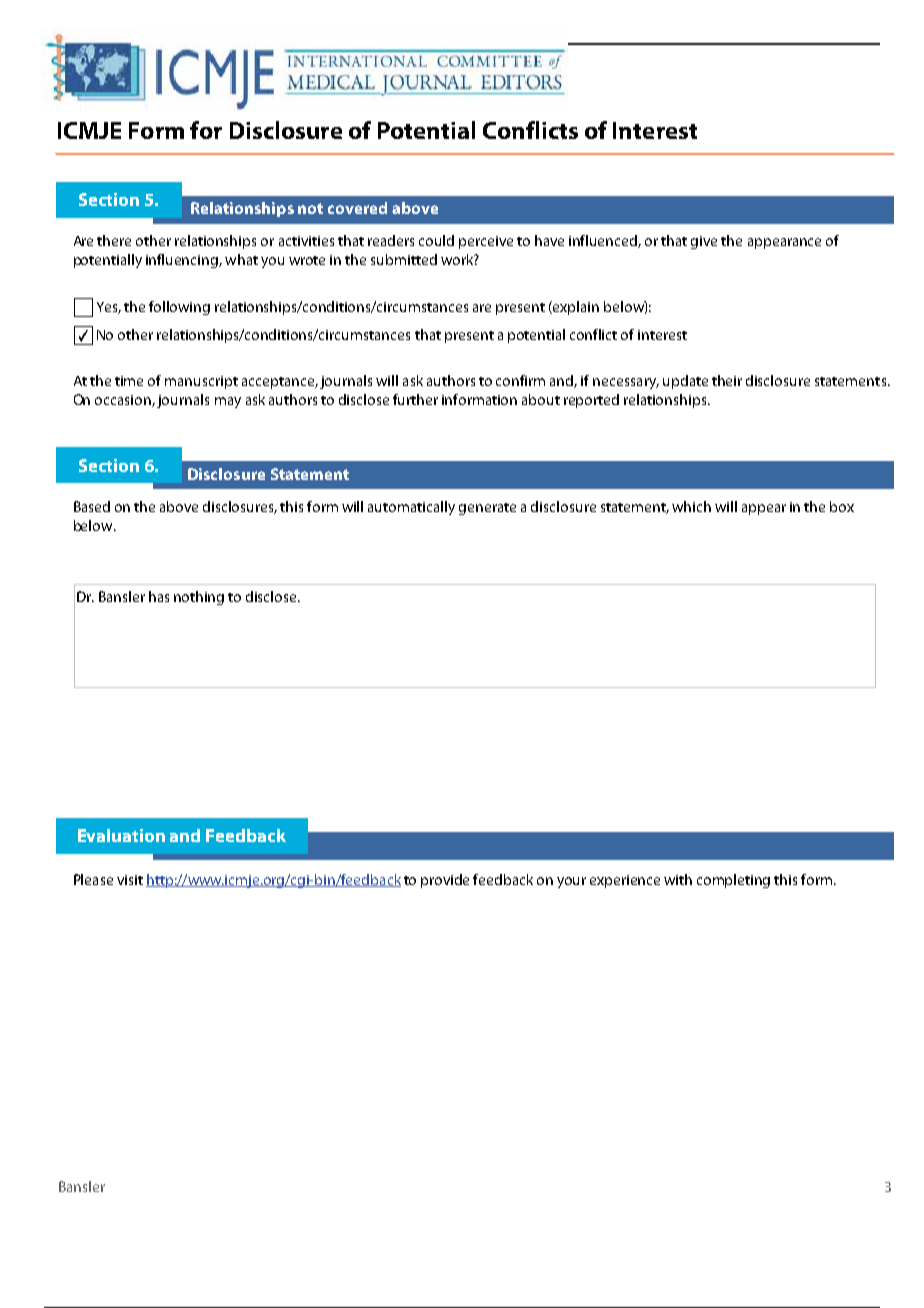  What do you see at coordinates (92, 506) in the image?
I see `Based` at bounding box center [92, 506].
